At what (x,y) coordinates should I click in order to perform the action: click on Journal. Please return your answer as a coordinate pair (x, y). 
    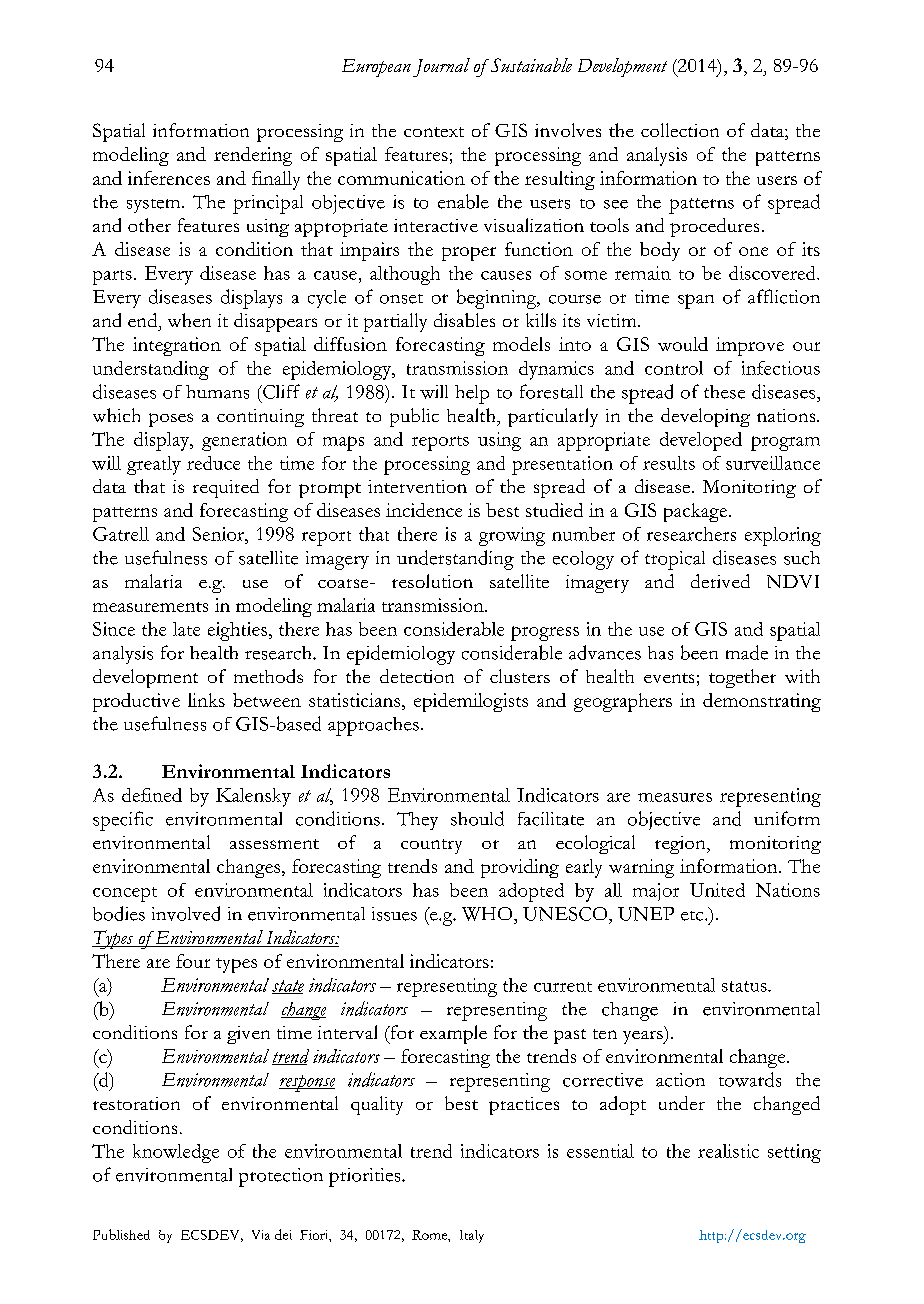
    Looking at the image, I should click on (441, 67).
